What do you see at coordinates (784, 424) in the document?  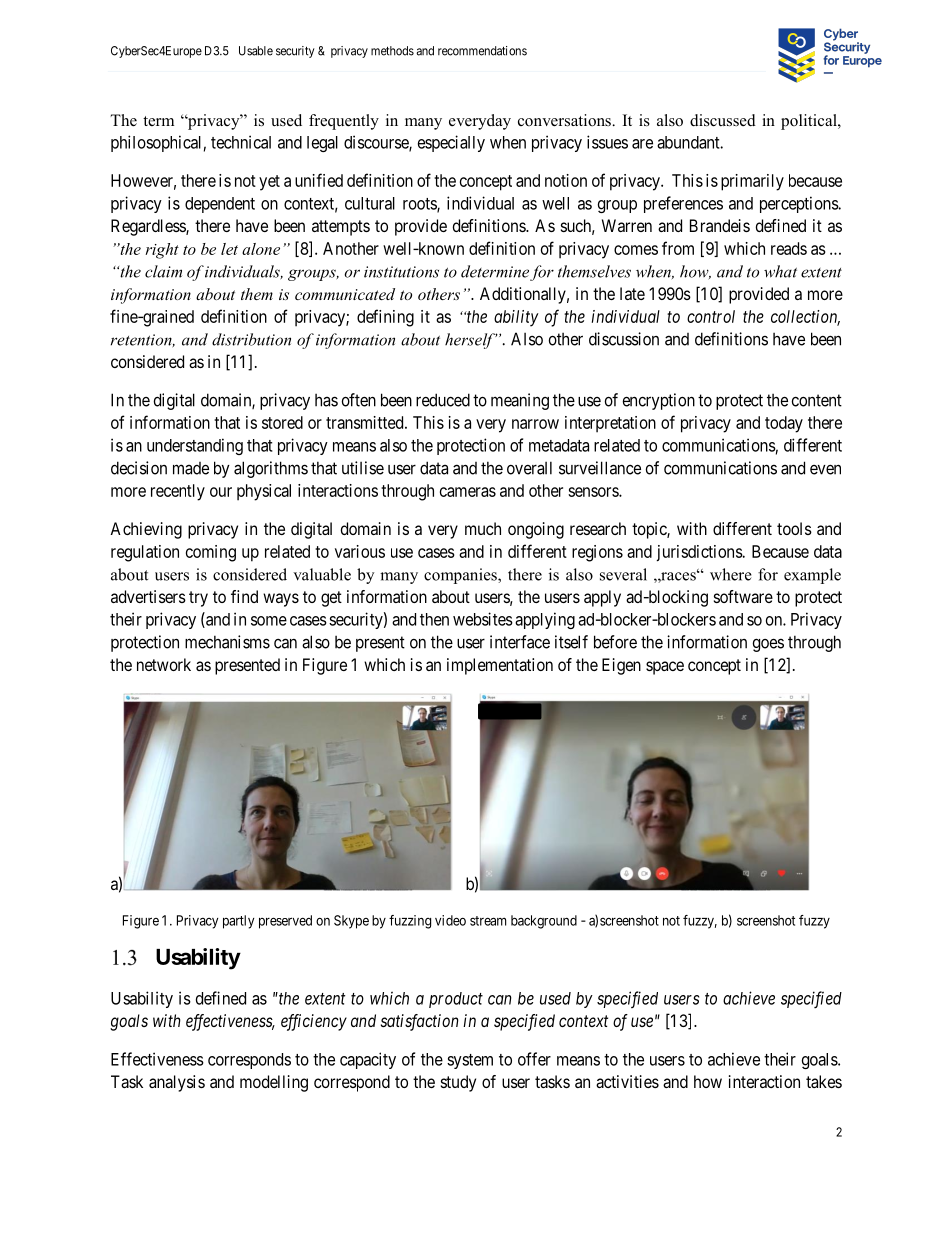 I see `today` at bounding box center [784, 424].
